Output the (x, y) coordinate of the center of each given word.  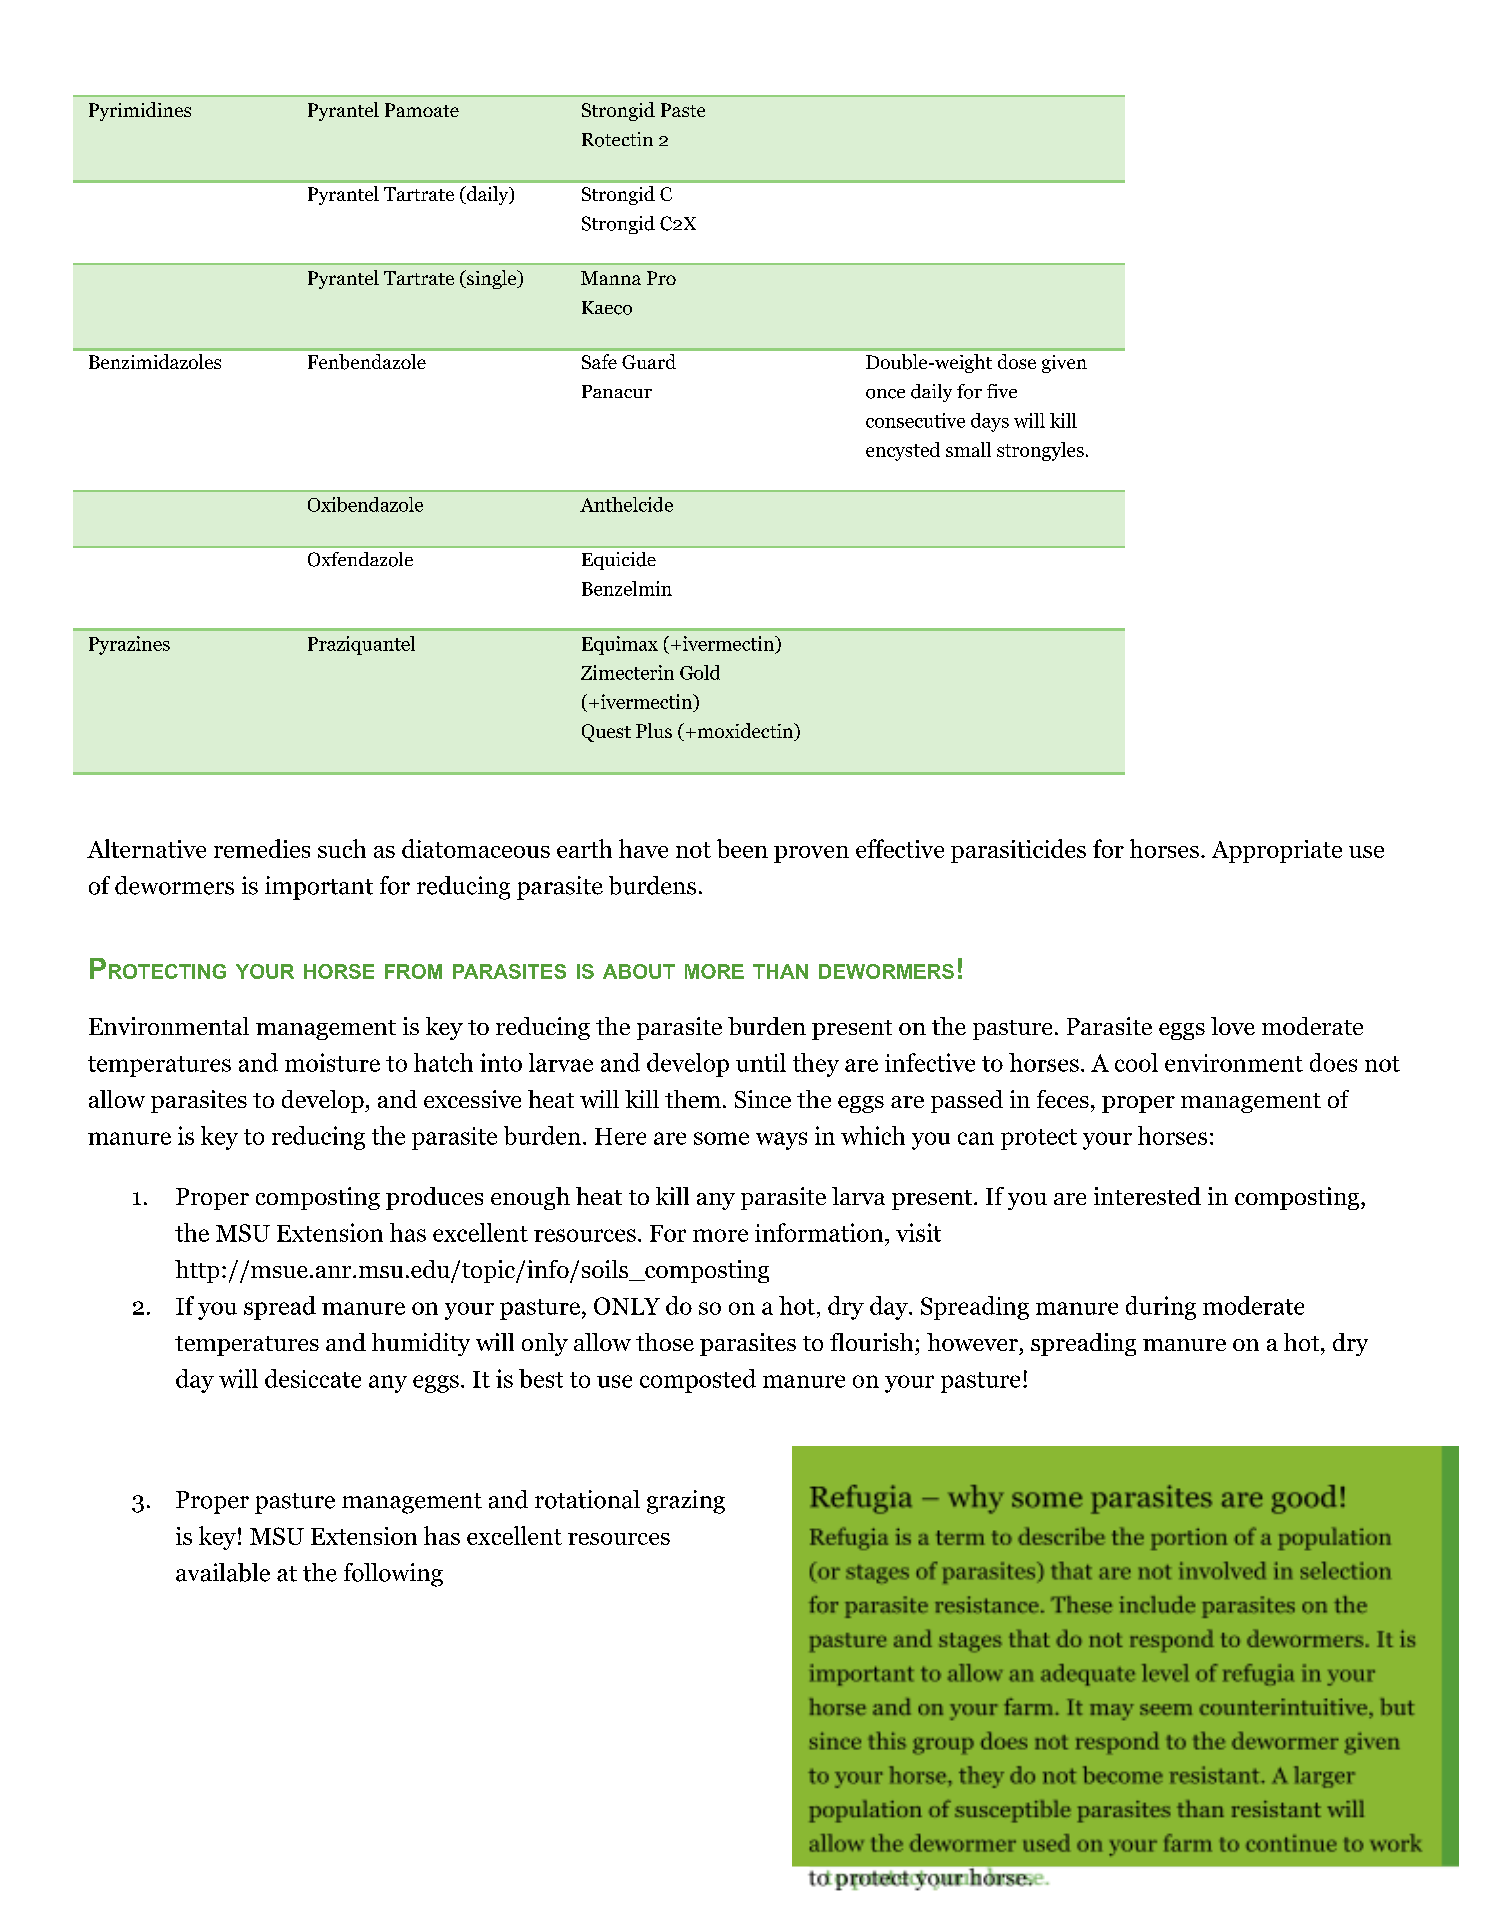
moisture (332, 1062)
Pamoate (422, 110)
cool (1136, 1062)
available (223, 1572)
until (761, 1062)
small (968, 449)
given (1064, 364)
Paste (683, 110)
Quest (606, 733)
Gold (700, 672)
